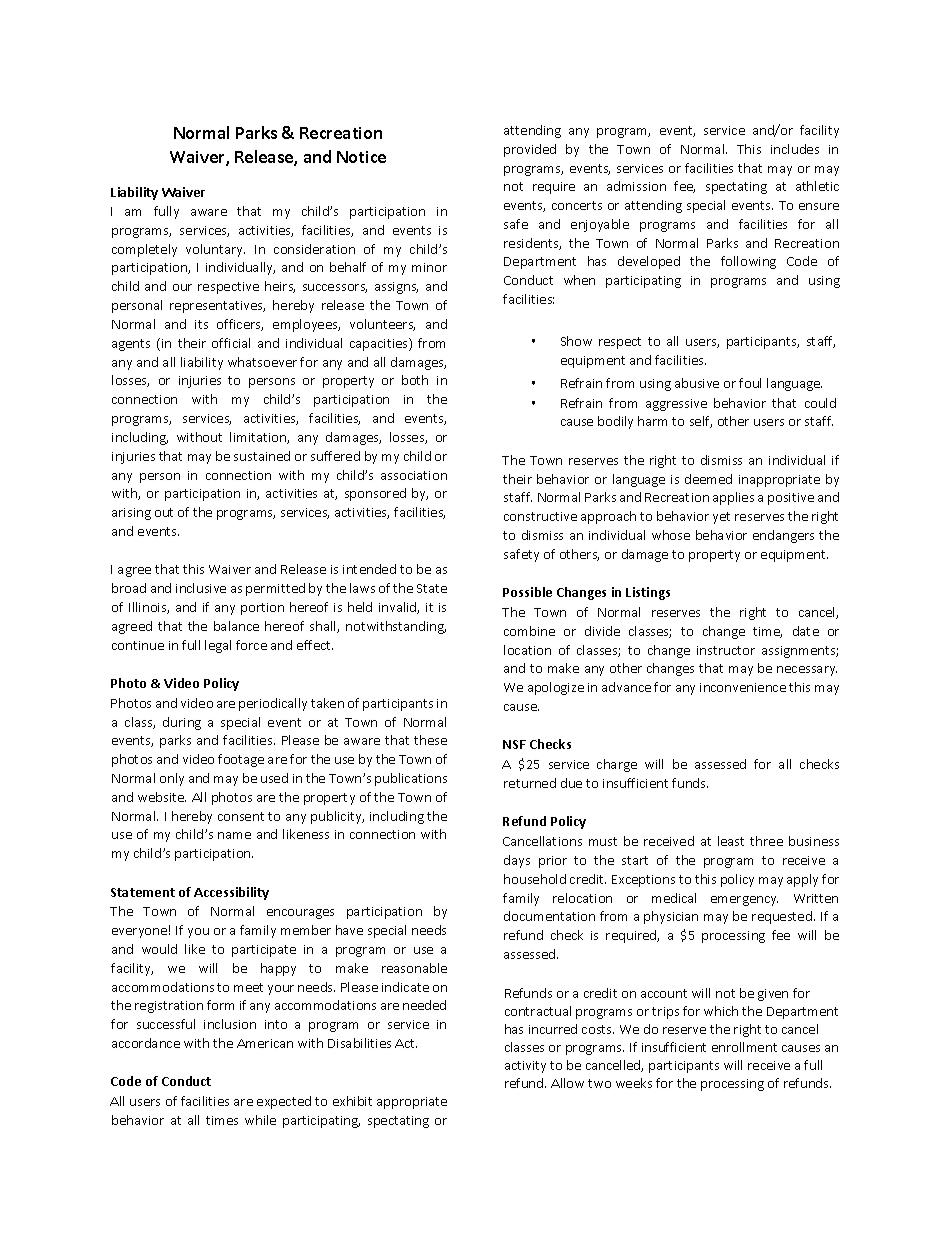 The width and height of the page is (952, 1233). I want to click on inclusive, so click(201, 588).
